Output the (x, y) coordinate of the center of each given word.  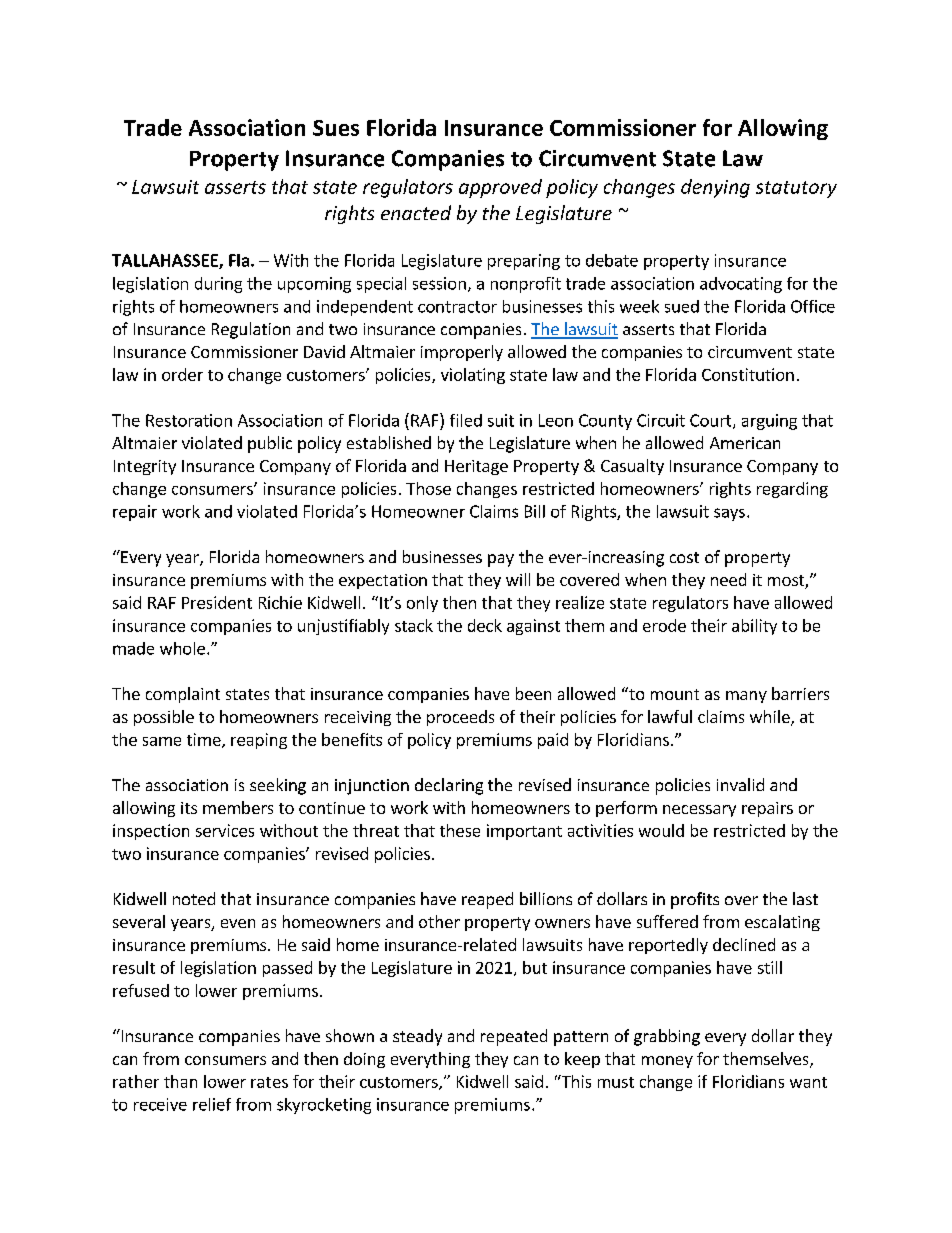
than (180, 1081)
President (217, 602)
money (667, 1062)
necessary (699, 811)
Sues (336, 128)
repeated (514, 1037)
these (460, 830)
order (182, 374)
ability (754, 627)
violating (473, 376)
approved (500, 188)
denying (715, 188)
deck (485, 625)
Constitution (748, 374)
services (225, 830)
